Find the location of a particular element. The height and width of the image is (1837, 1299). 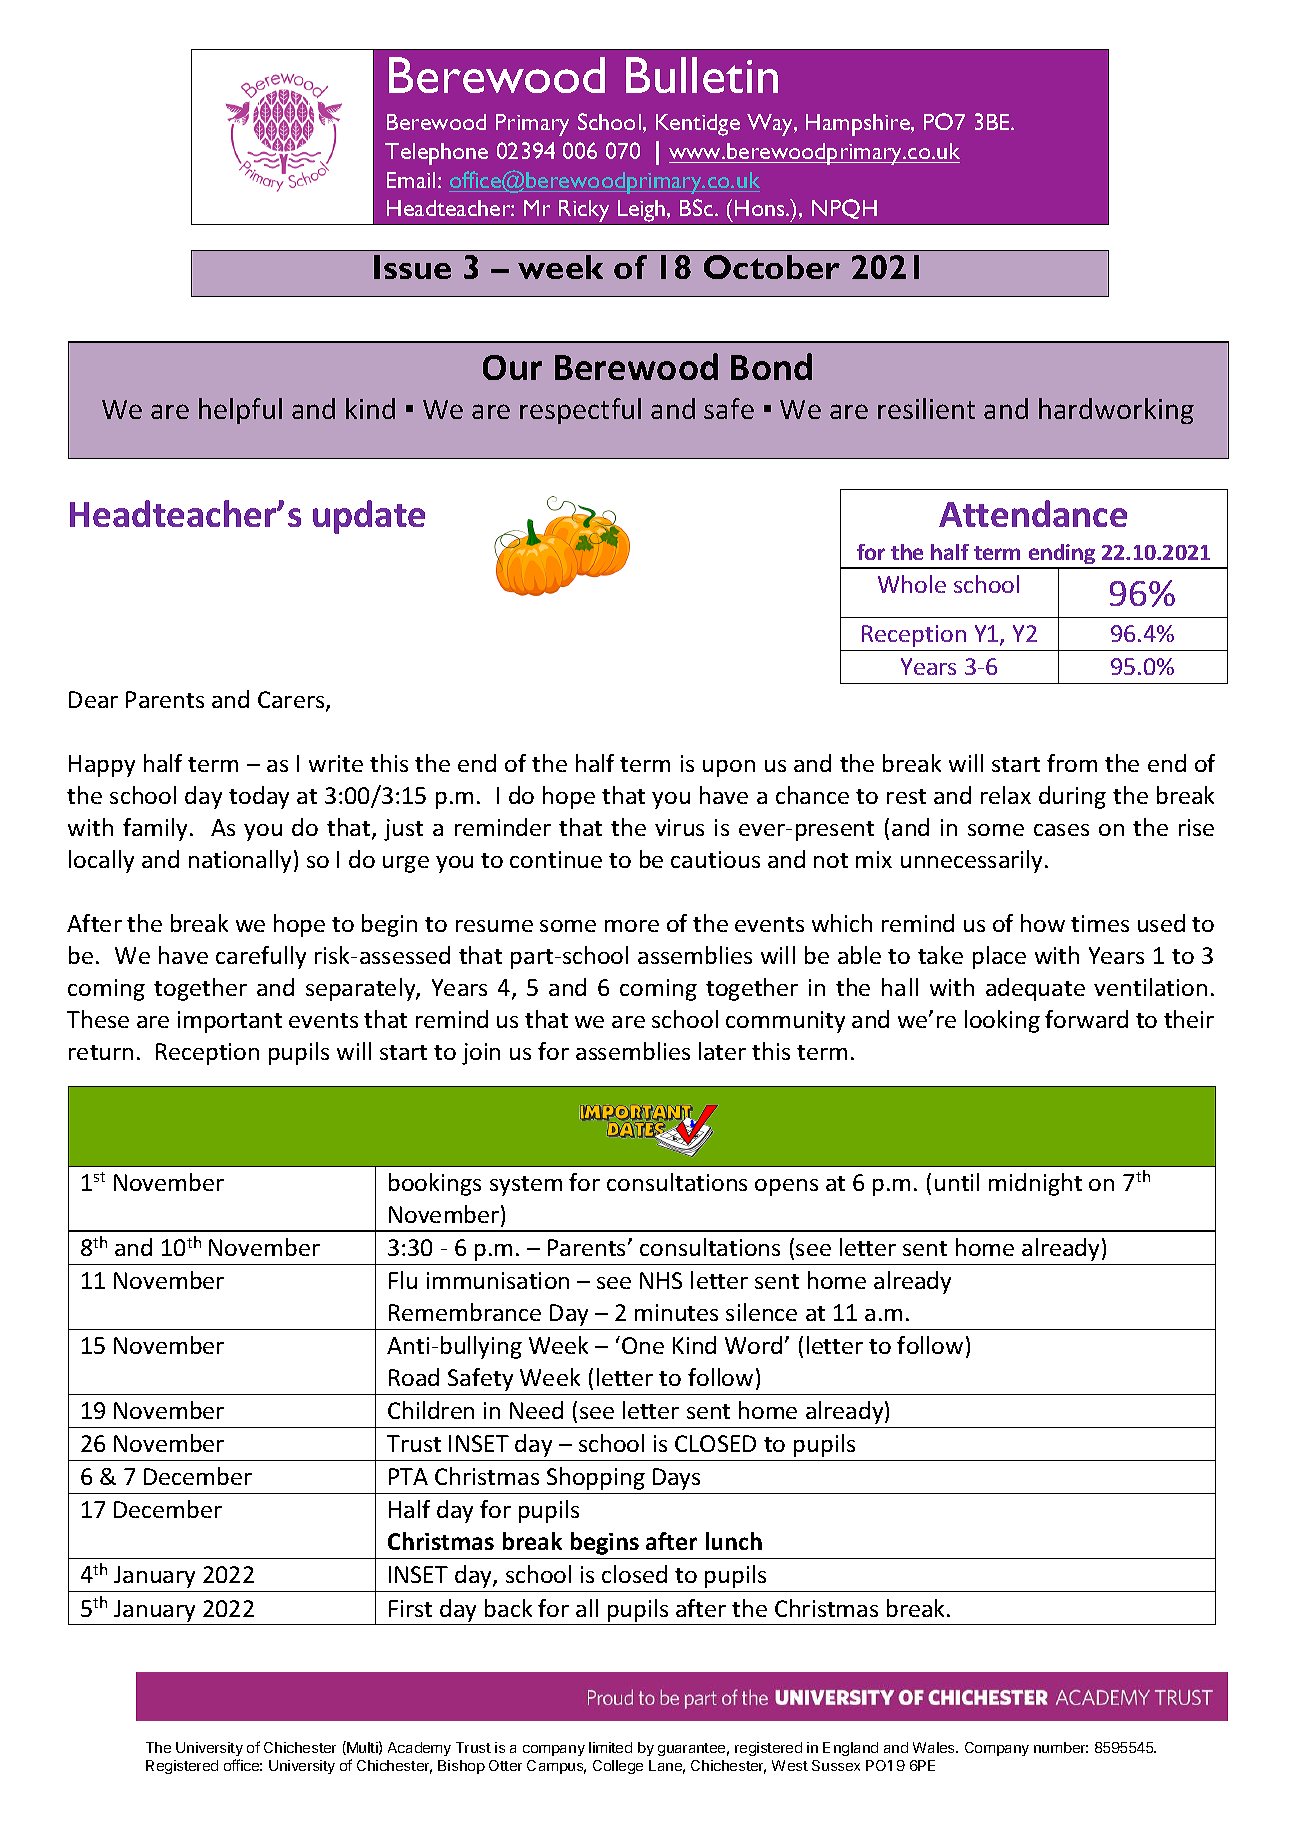

Academy is located at coordinates (419, 1749).
